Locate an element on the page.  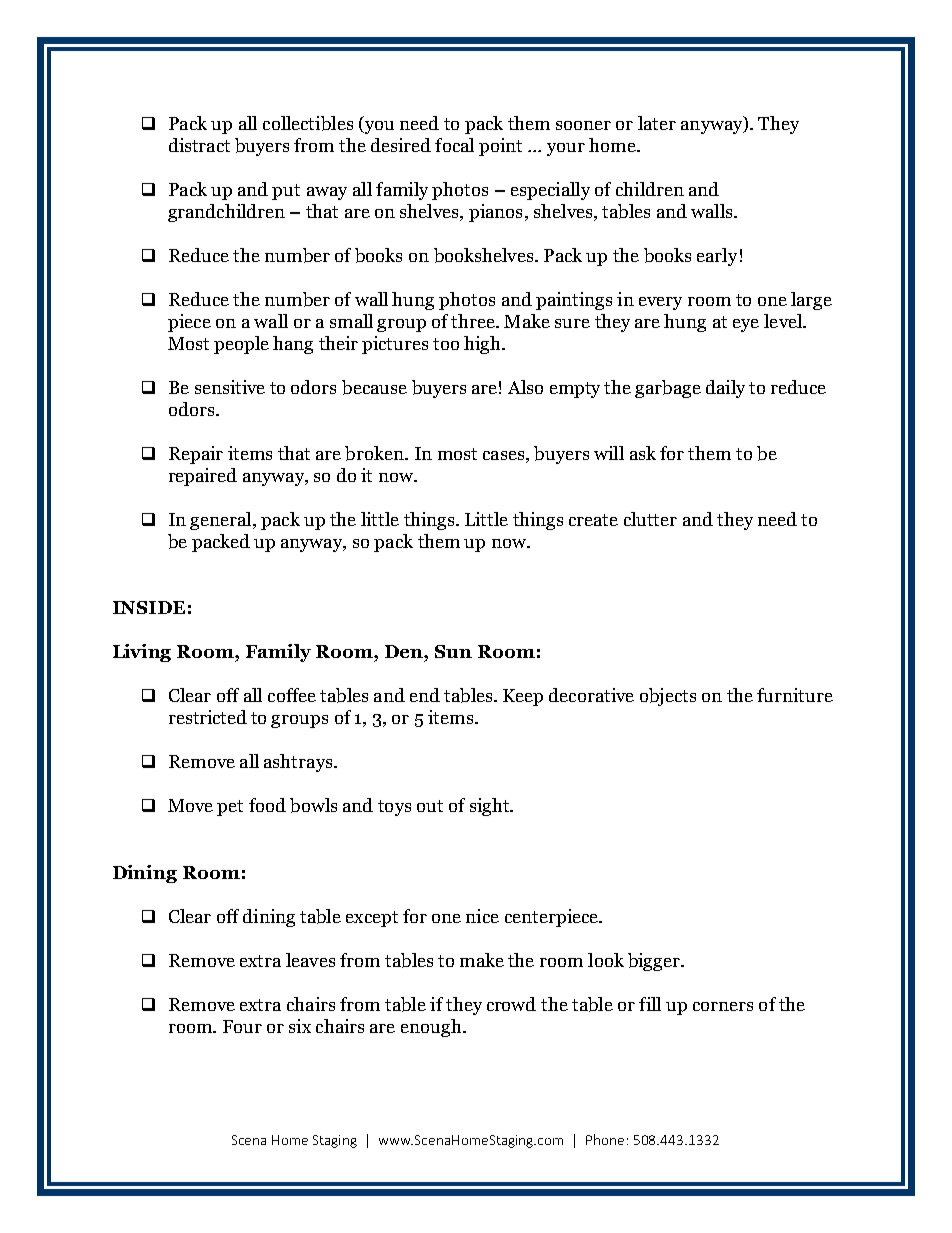
high is located at coordinates (483, 345).
